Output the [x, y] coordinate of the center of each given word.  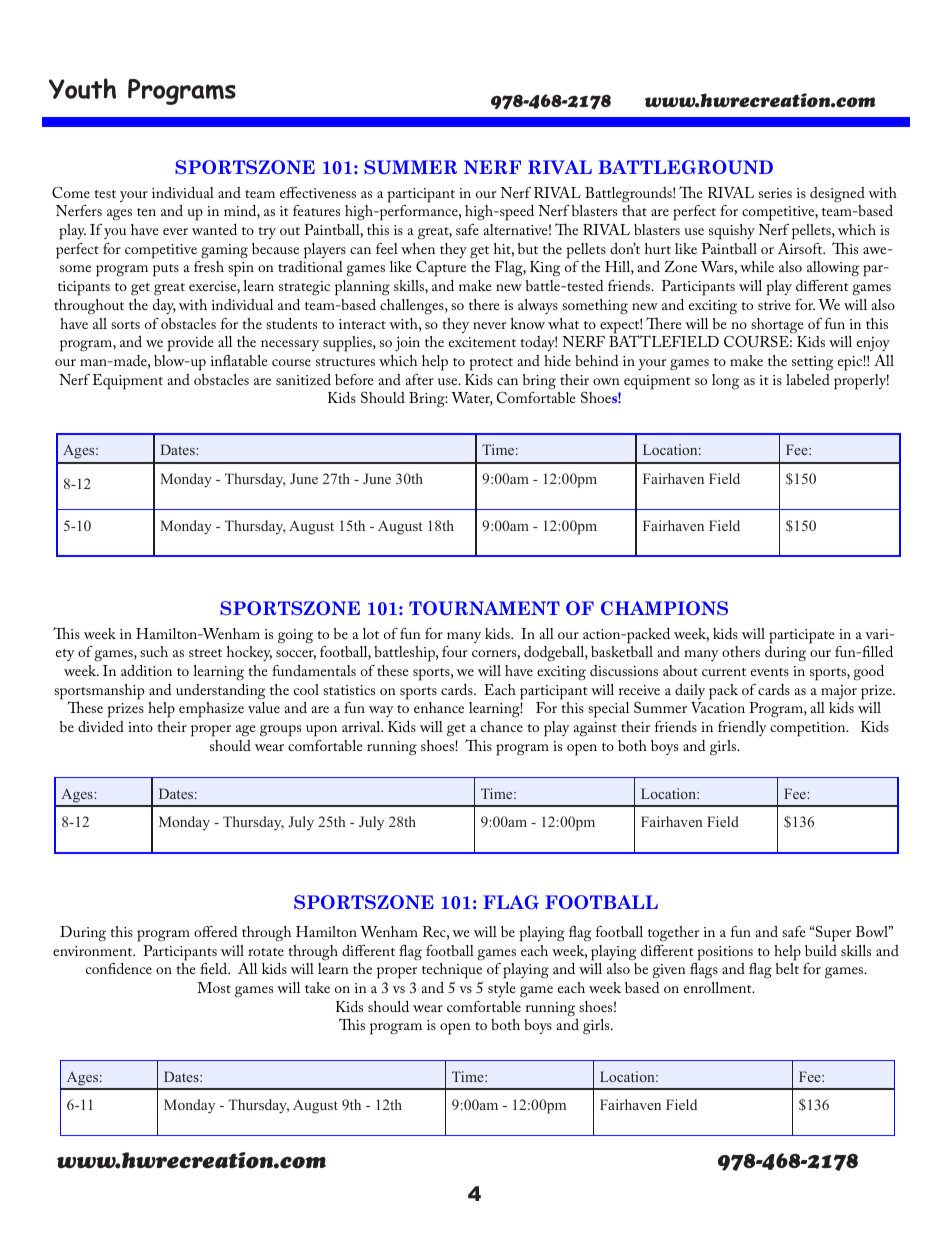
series [775, 193]
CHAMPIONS [664, 608]
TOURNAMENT [484, 608]
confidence [119, 968]
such [154, 651]
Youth [82, 88]
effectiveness [318, 192]
